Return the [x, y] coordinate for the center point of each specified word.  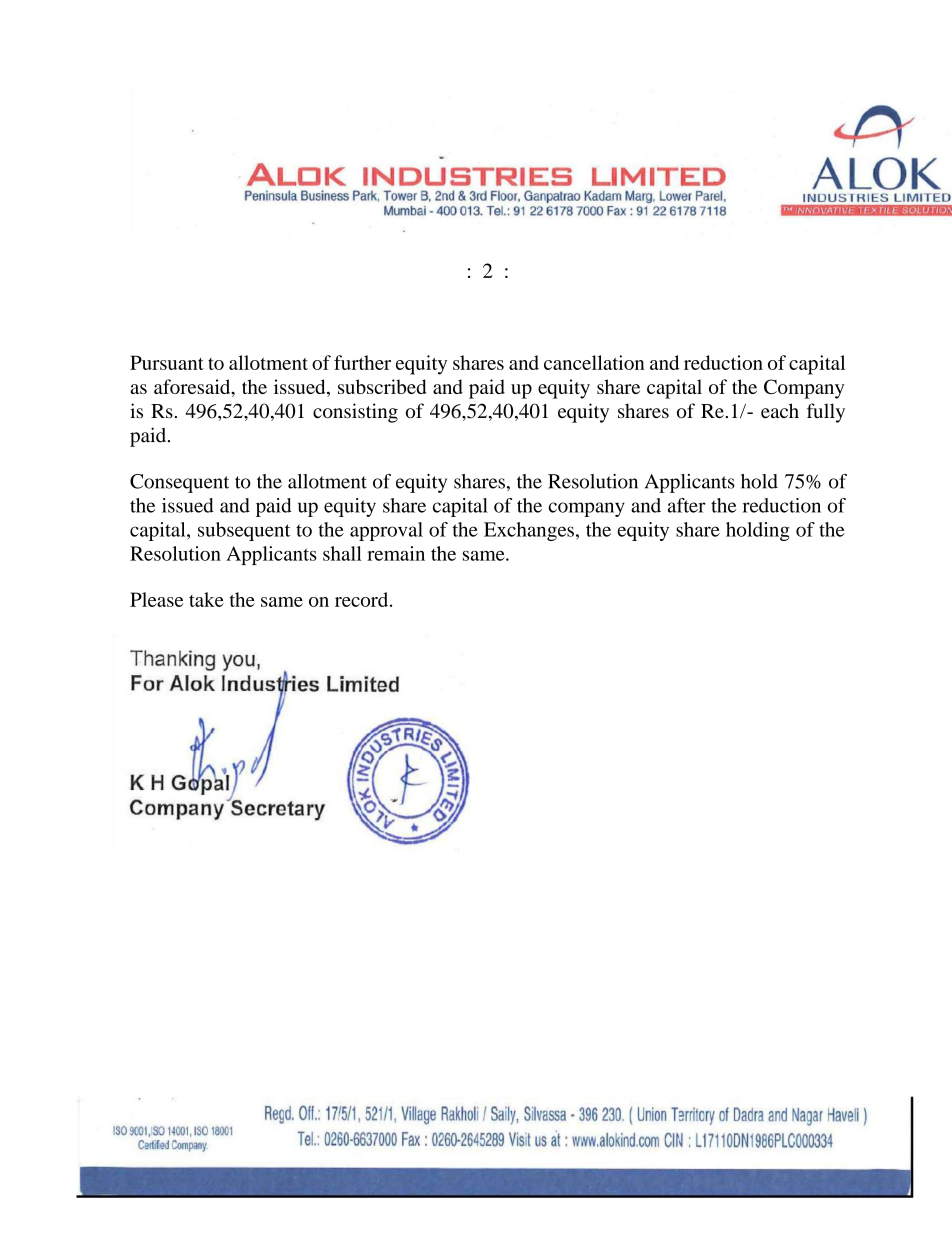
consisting [355, 413]
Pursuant [167, 362]
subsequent [244, 531]
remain [396, 553]
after [687, 505]
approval [386, 531]
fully [826, 413]
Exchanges [529, 531]
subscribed [382, 386]
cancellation [594, 362]
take [206, 599]
